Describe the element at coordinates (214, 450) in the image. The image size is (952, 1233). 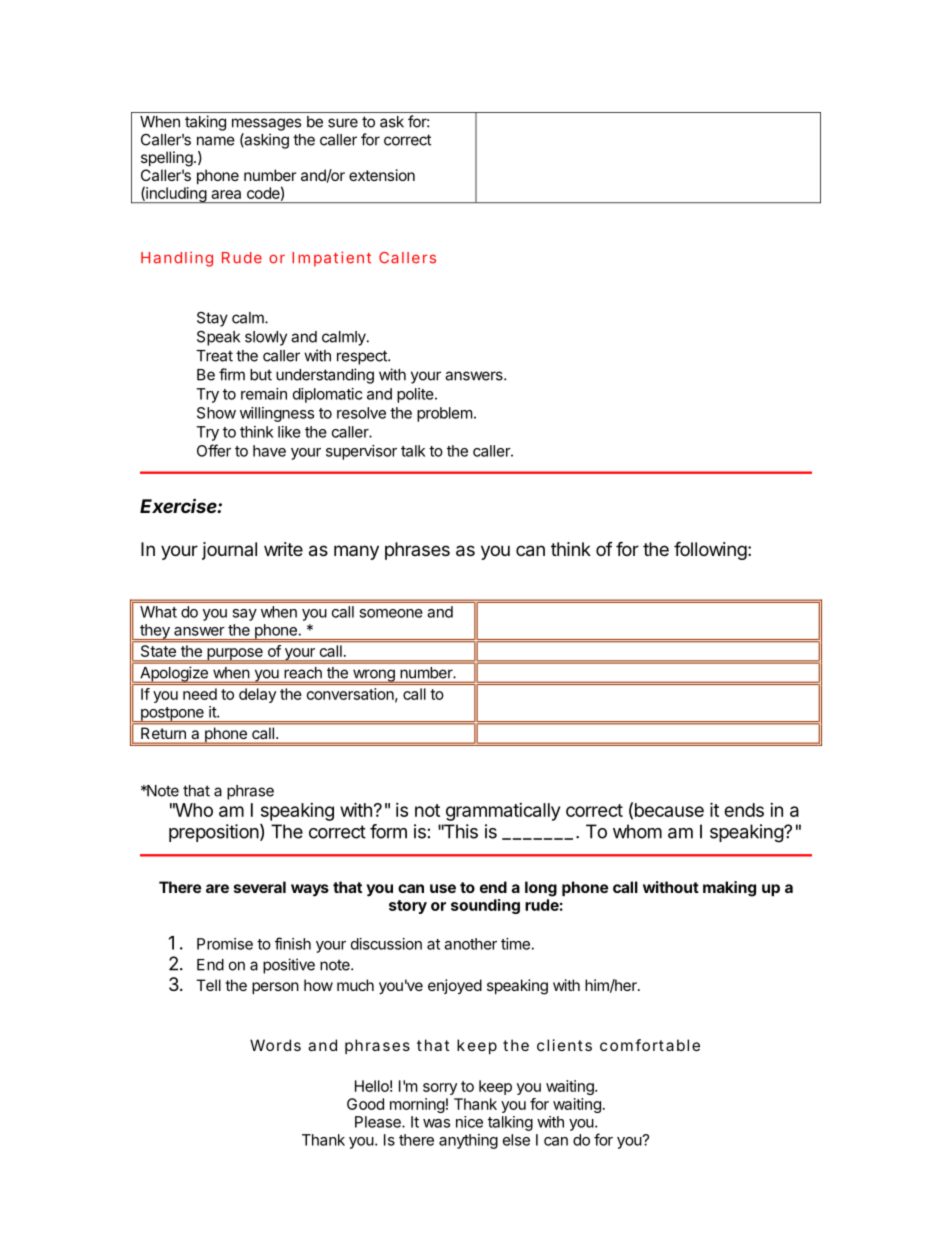
I see `Offer` at that location.
